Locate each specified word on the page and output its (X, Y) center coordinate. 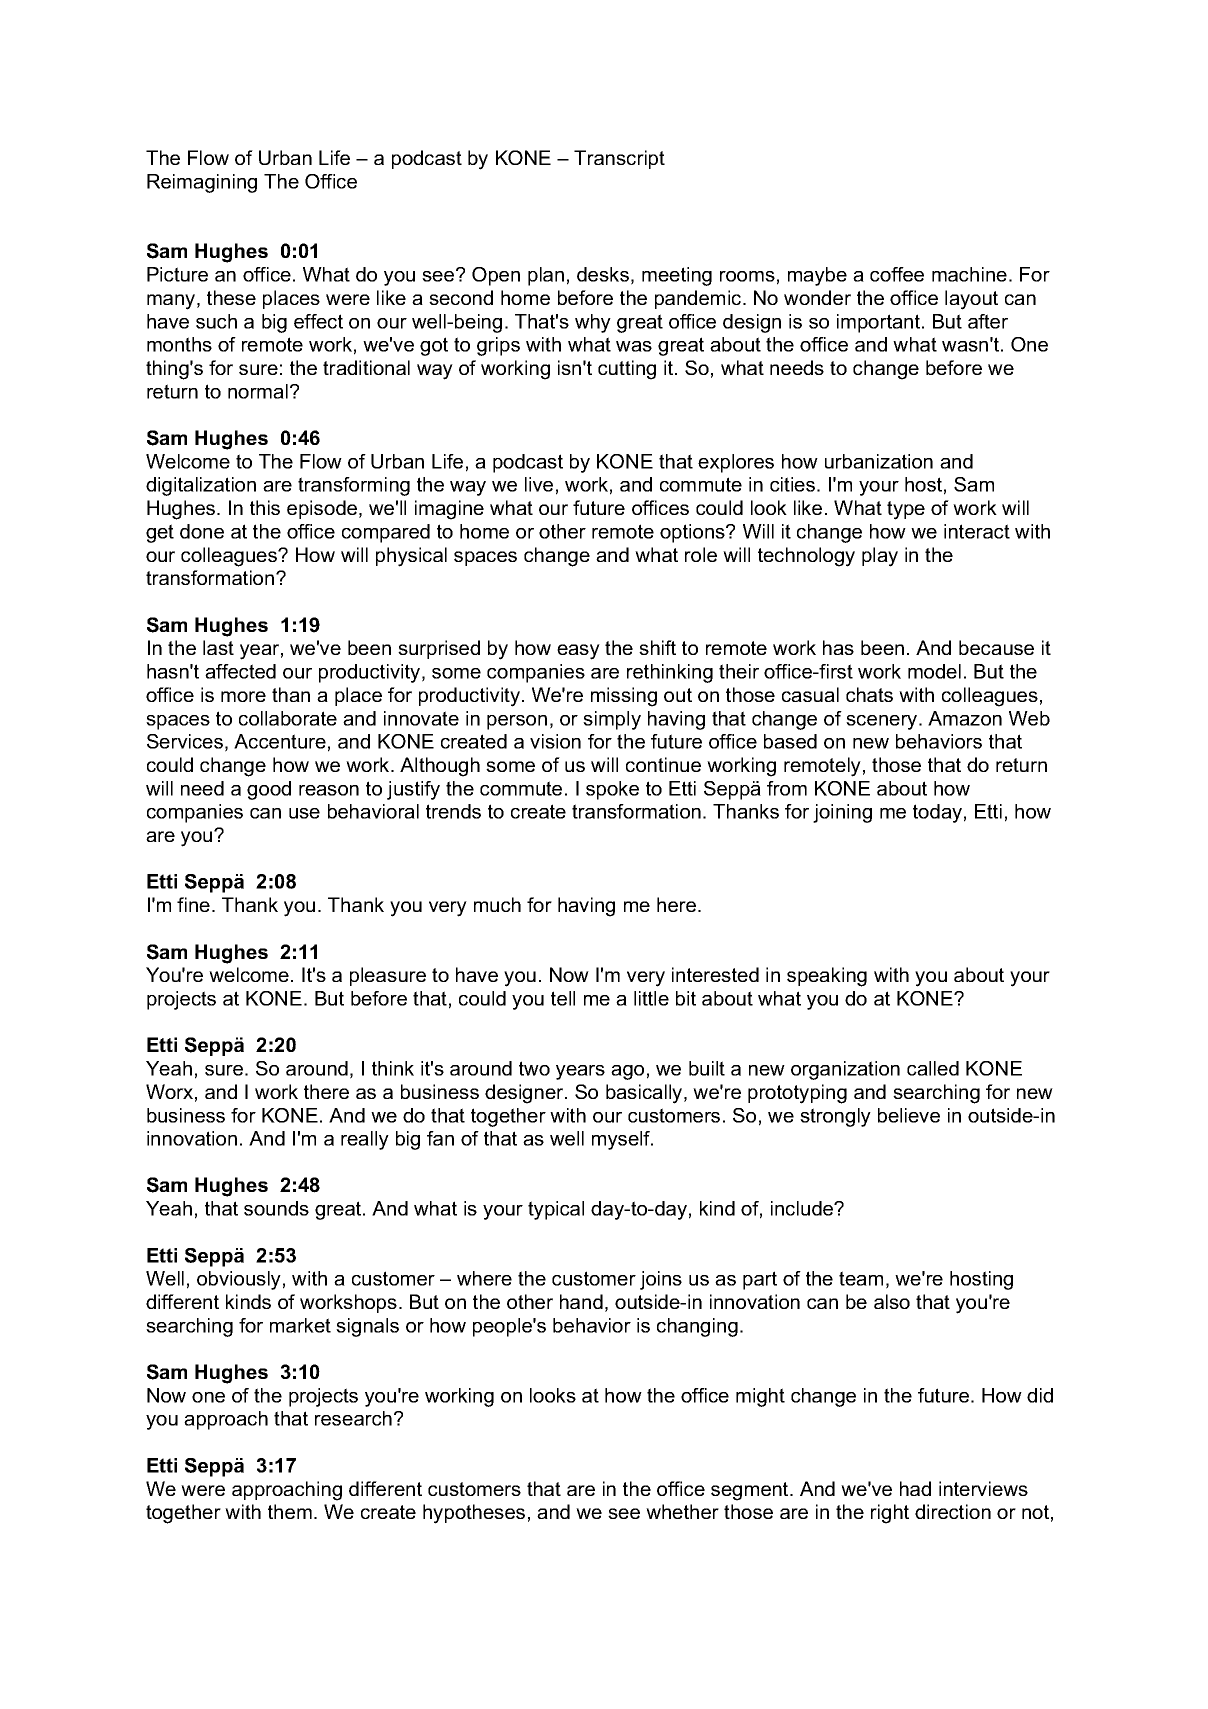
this (265, 507)
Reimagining (202, 183)
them (290, 1511)
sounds (276, 1208)
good (269, 790)
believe (909, 1115)
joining (842, 813)
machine (969, 274)
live (539, 484)
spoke (612, 790)
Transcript (619, 159)
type (906, 510)
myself (622, 1140)
